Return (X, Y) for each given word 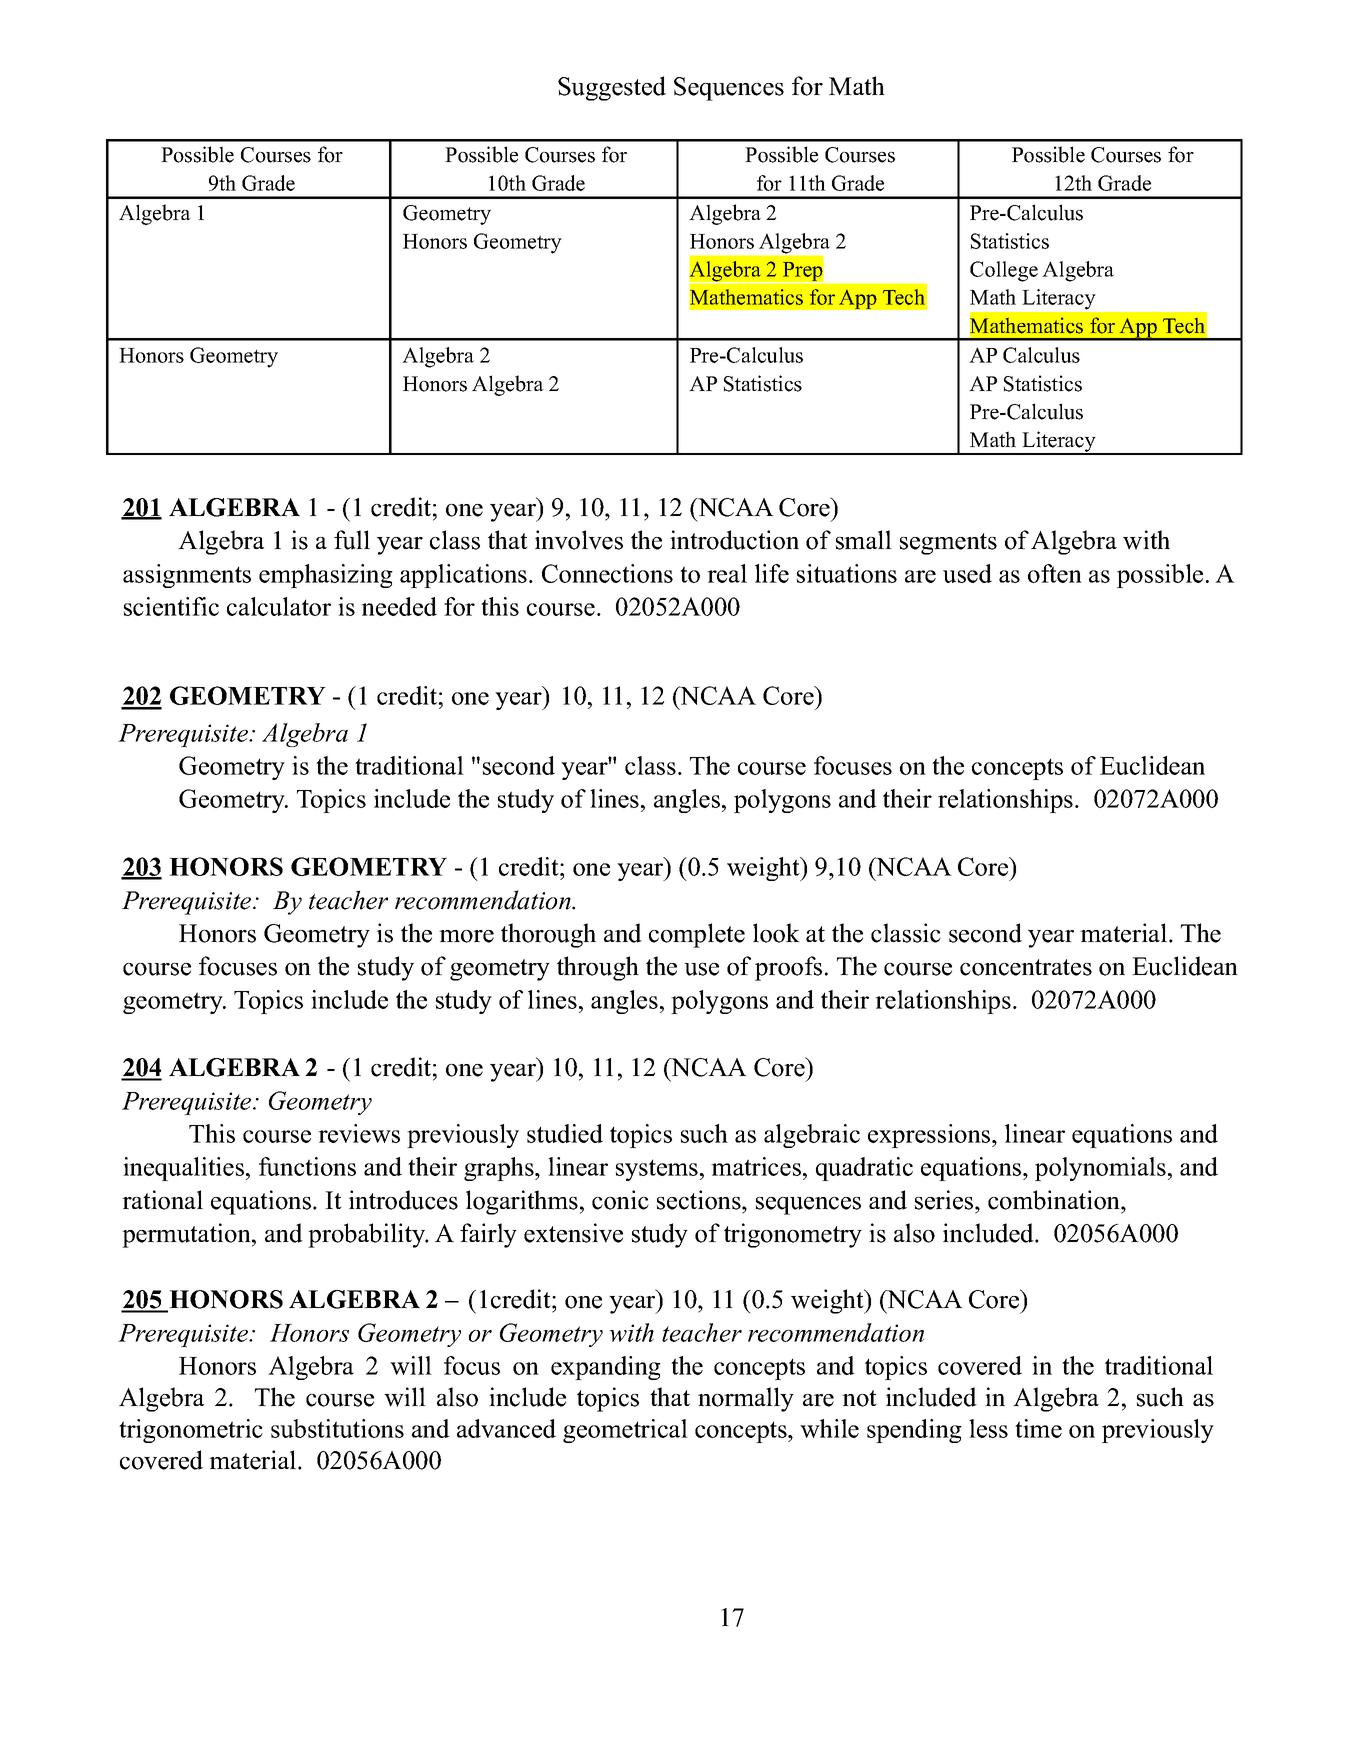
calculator (279, 606)
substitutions (337, 1428)
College (1004, 271)
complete (697, 935)
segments (948, 544)
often (1055, 573)
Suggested (612, 88)
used (967, 573)
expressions (929, 1136)
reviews (359, 1133)
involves (579, 540)
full (352, 540)
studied (565, 1133)
